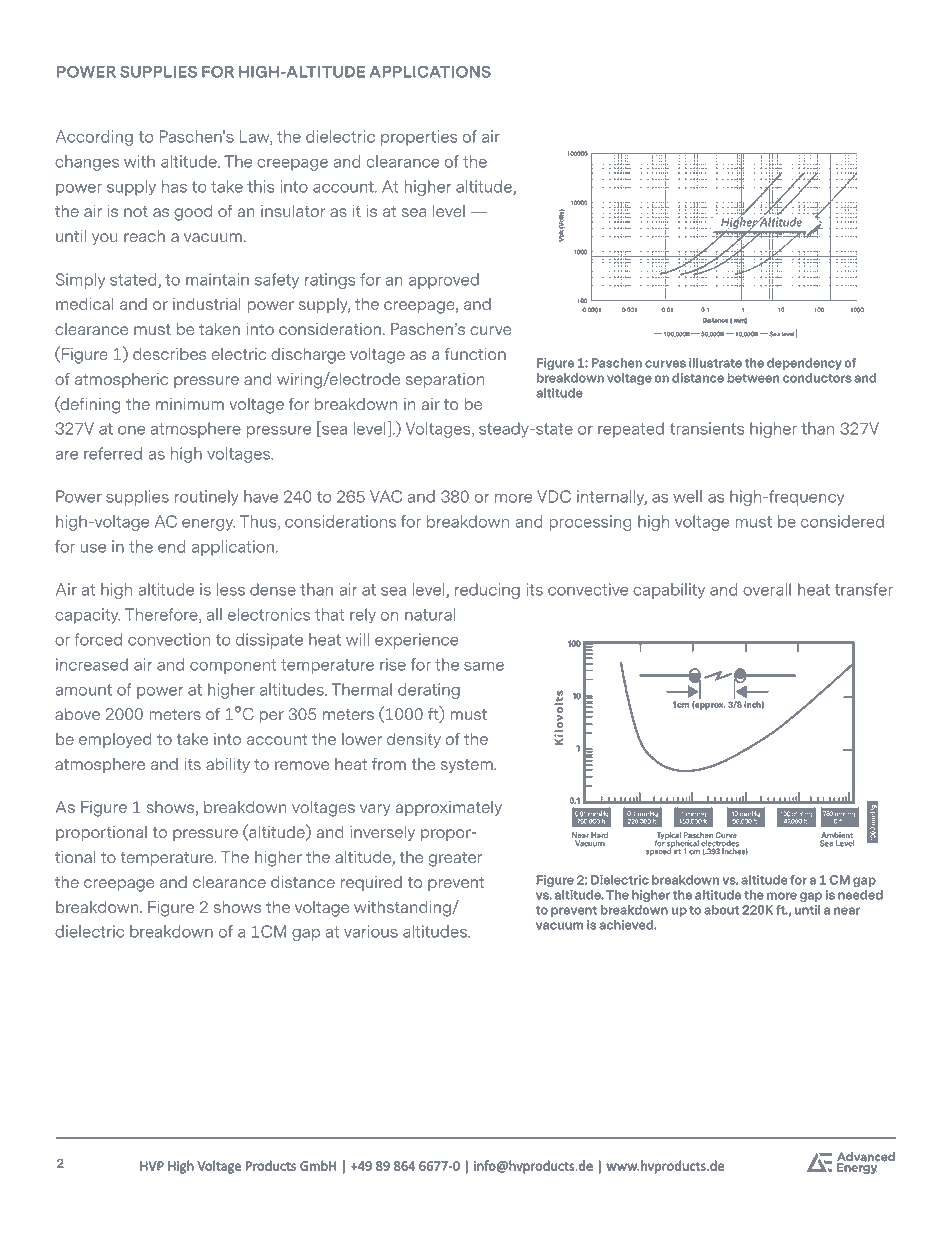 The height and width of the screenshot is (1233, 952). I want to click on approved, so click(444, 281).
